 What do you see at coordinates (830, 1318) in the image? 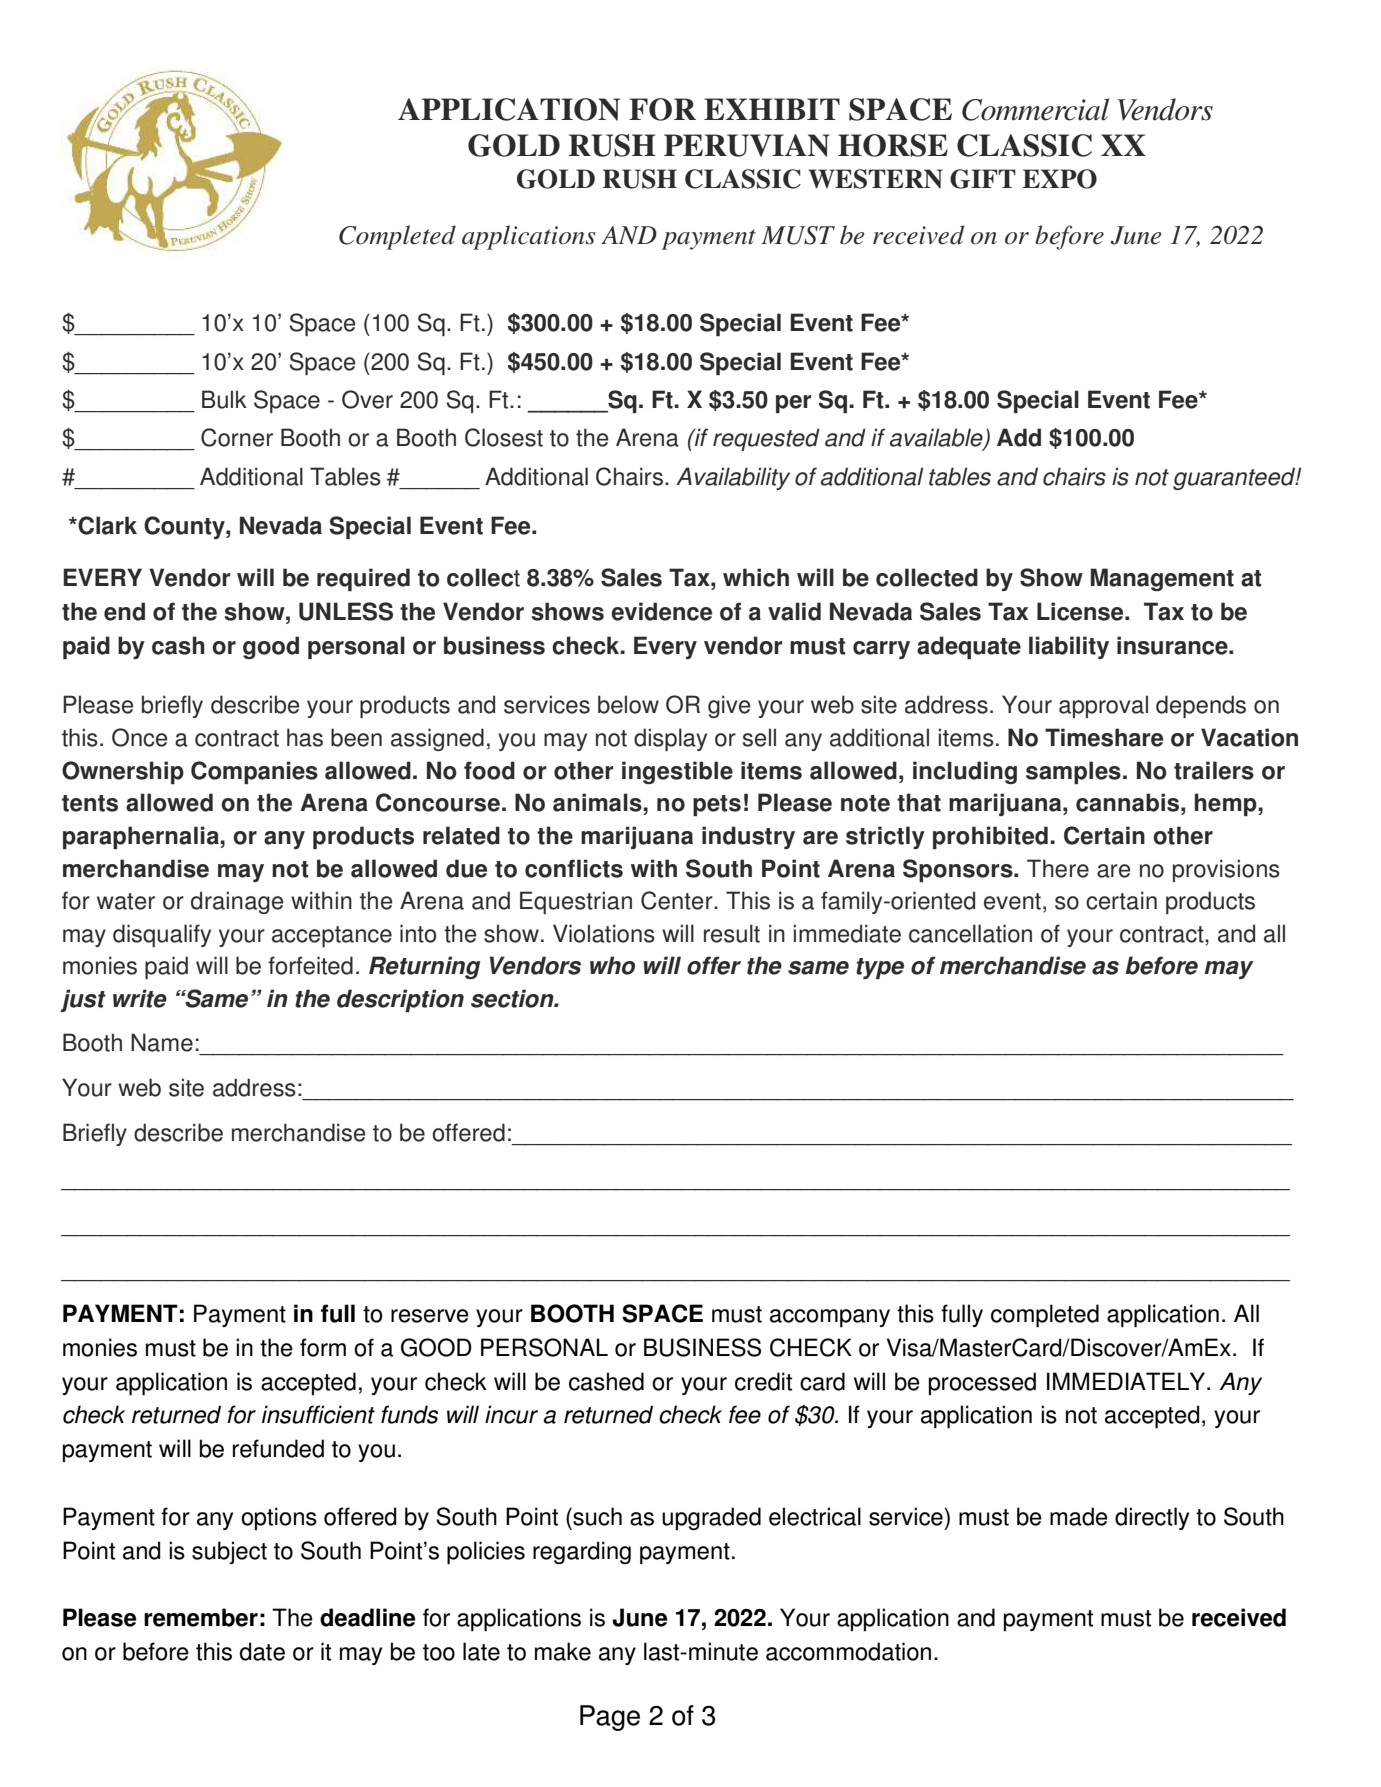
I see `accompany` at bounding box center [830, 1318].
